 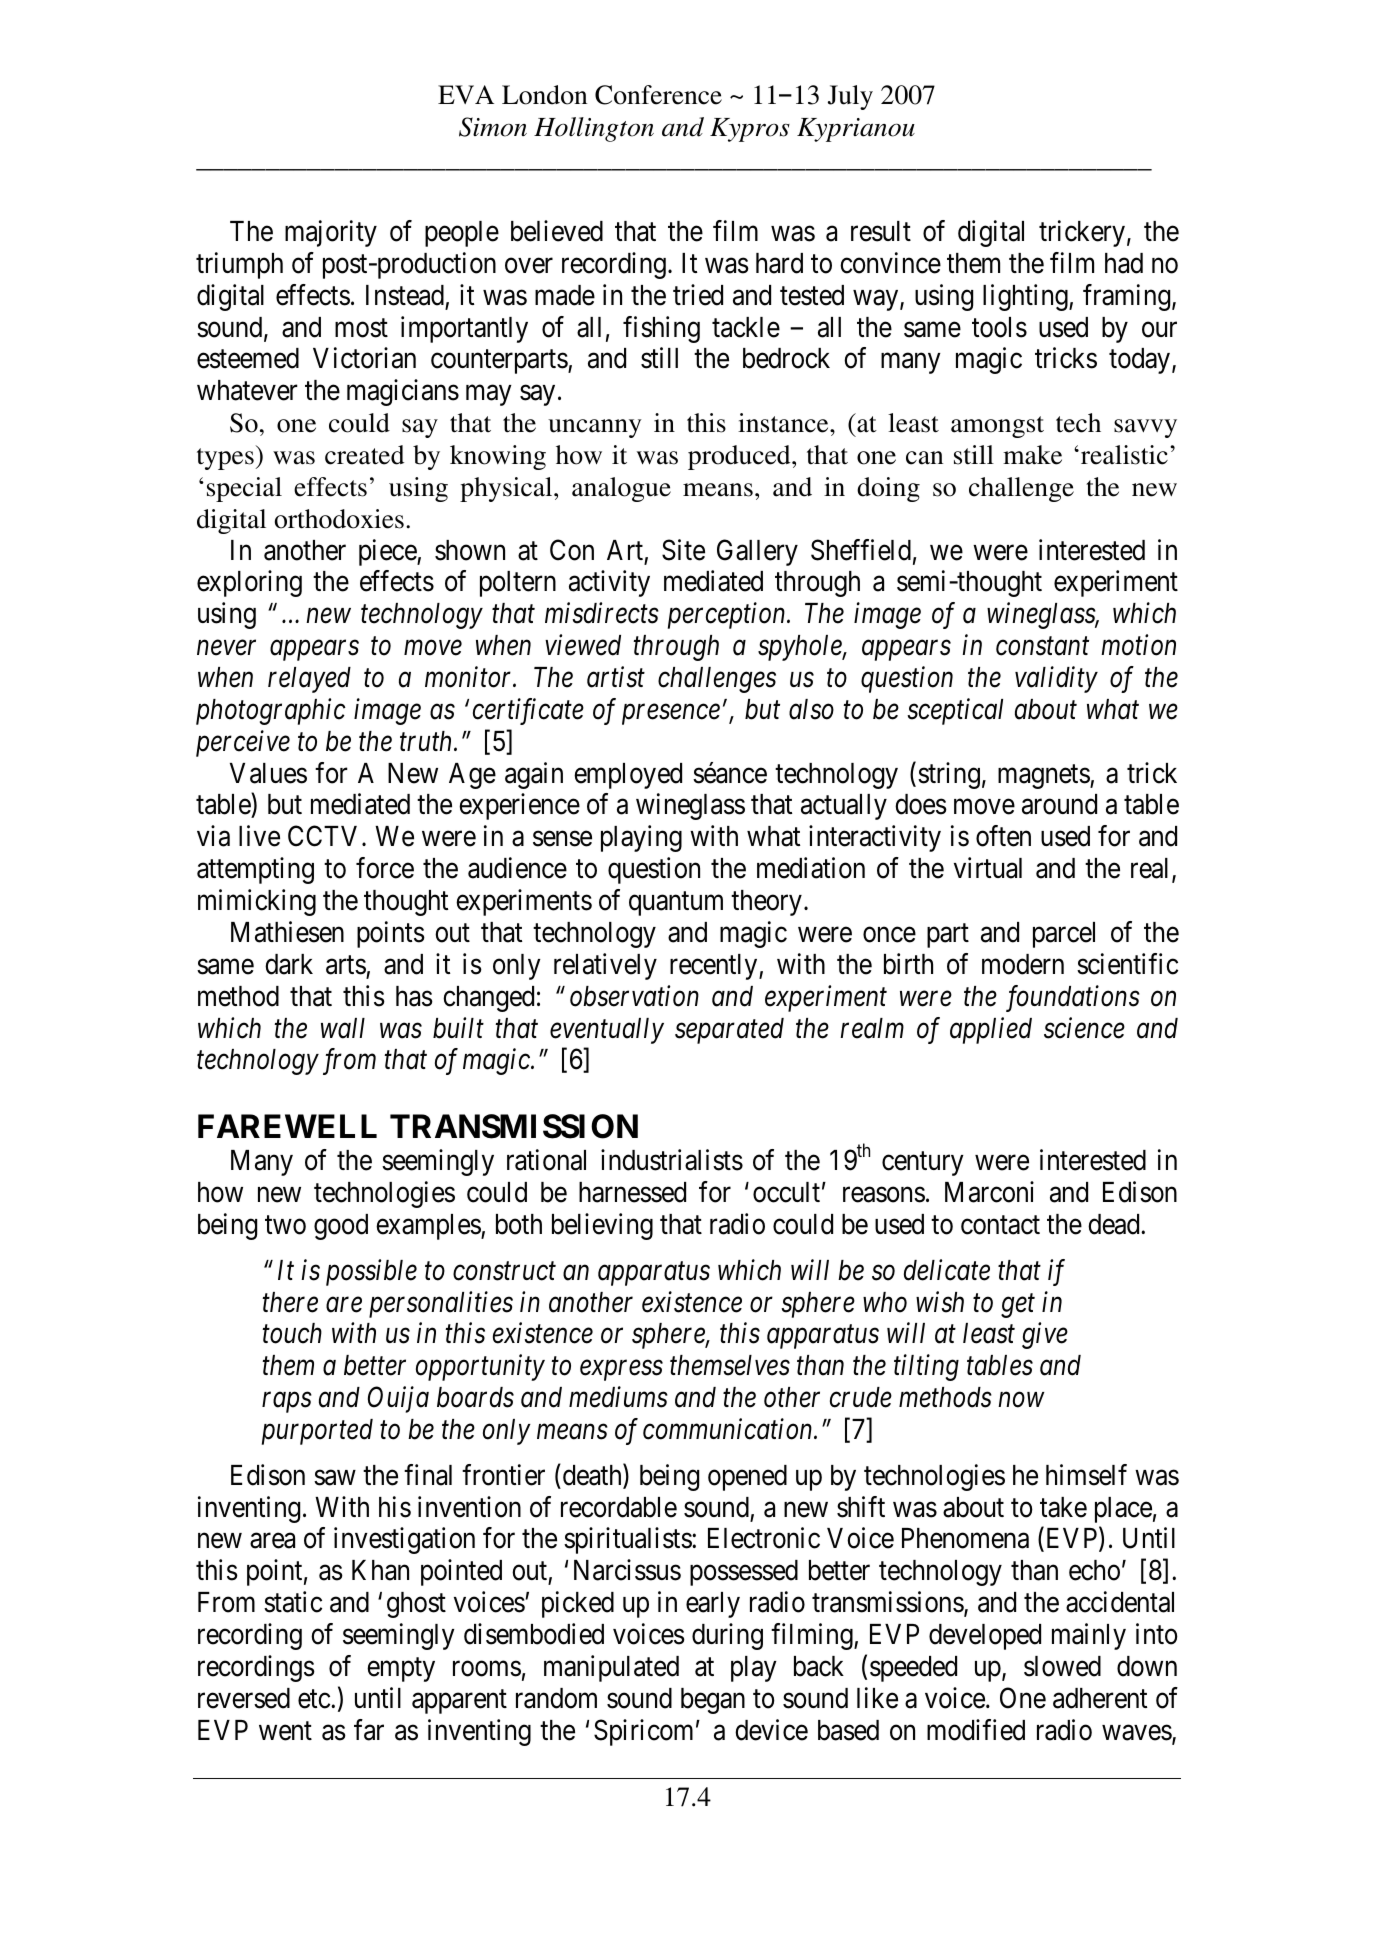 I want to click on Conference, so click(x=658, y=95).
